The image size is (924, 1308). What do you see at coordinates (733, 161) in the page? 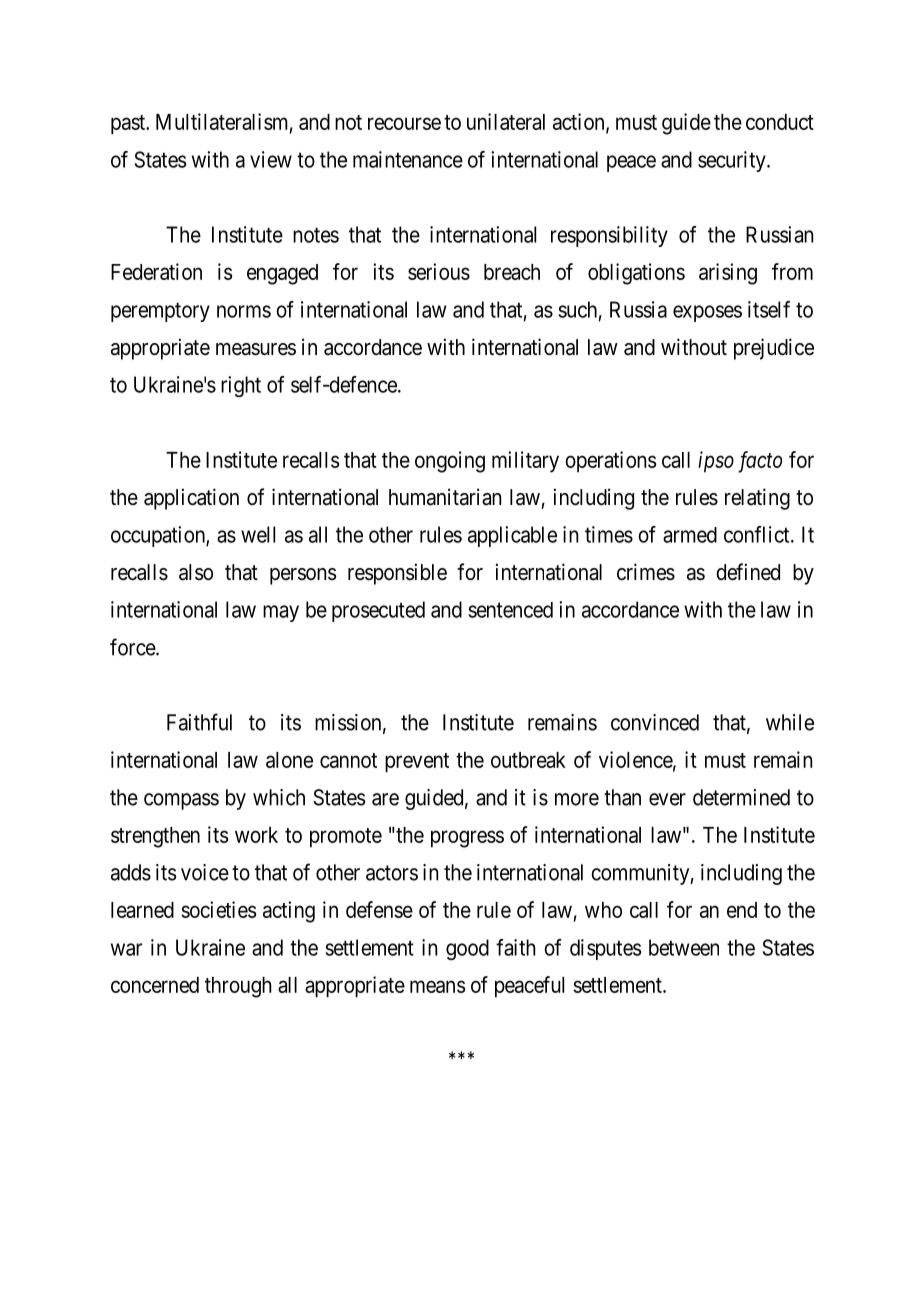
I see `security` at bounding box center [733, 161].
